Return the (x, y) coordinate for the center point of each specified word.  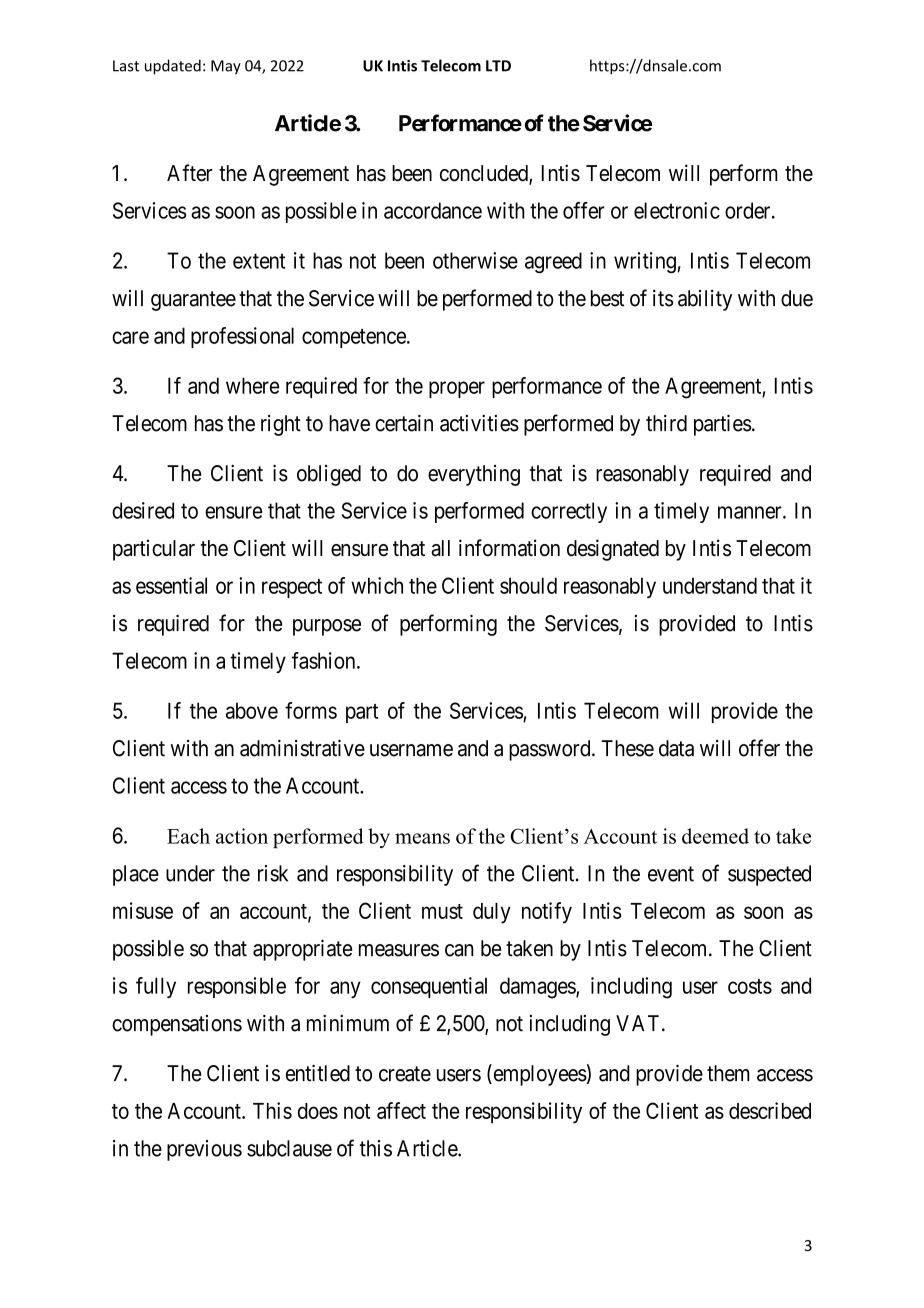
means (422, 838)
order (749, 210)
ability (705, 300)
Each (188, 836)
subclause (289, 1148)
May (226, 67)
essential (171, 585)
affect (401, 1110)
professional (242, 337)
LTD (498, 66)
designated (613, 550)
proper (457, 389)
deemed (715, 836)
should (528, 585)
